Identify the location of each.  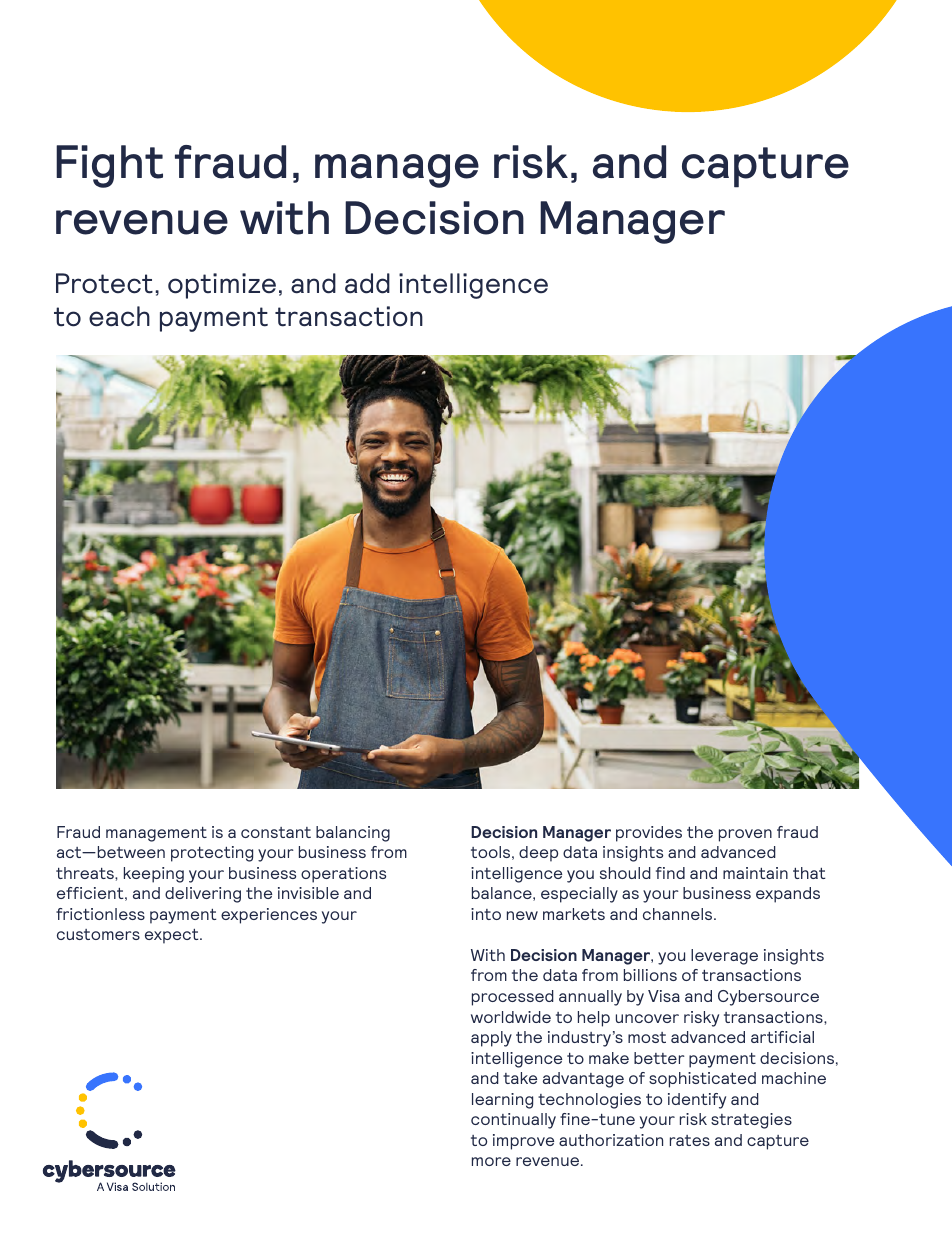
(119, 316).
